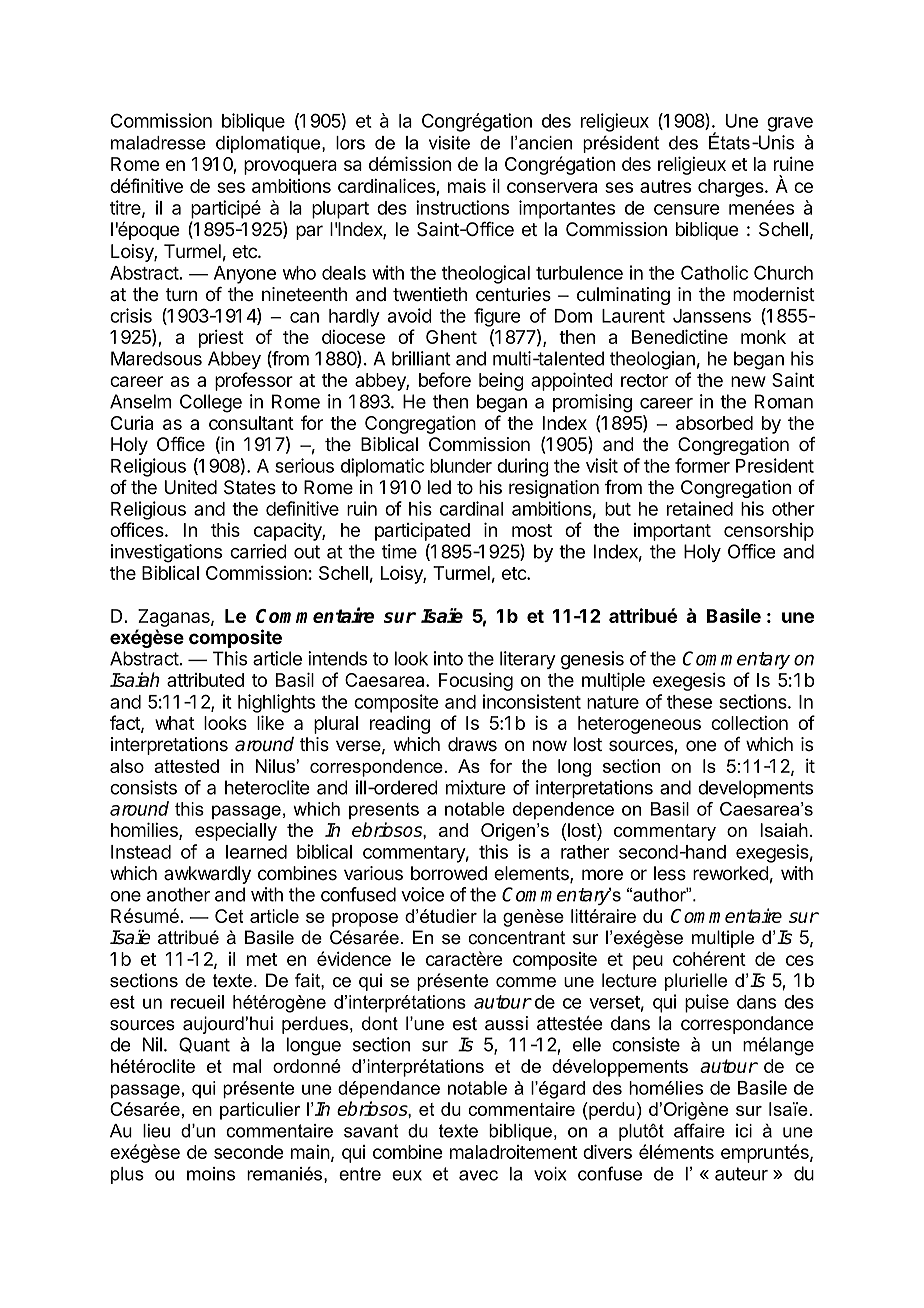  What do you see at coordinates (449, 873) in the page?
I see `borrowed` at bounding box center [449, 873].
